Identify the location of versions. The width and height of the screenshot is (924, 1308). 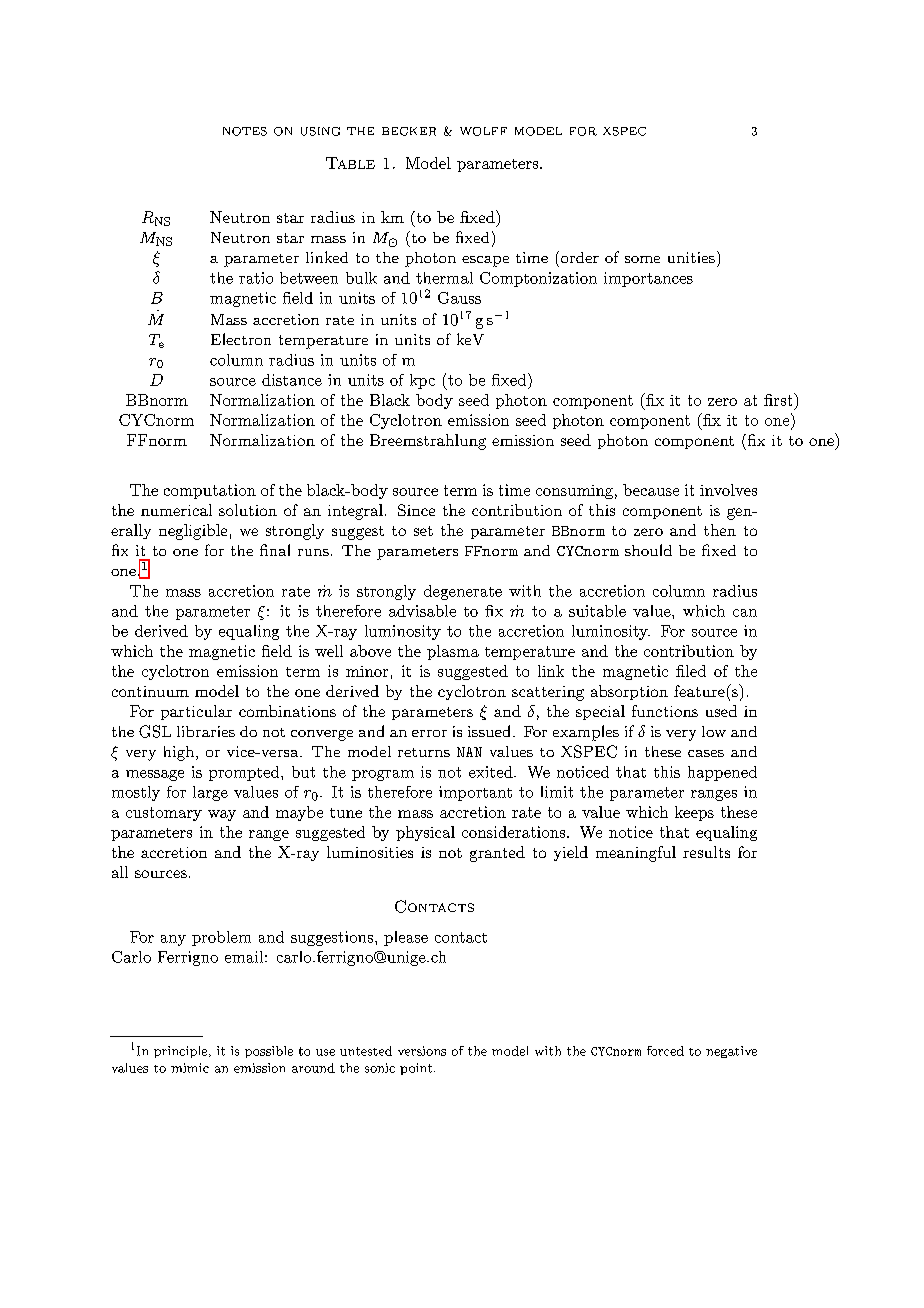
(422, 1051).
